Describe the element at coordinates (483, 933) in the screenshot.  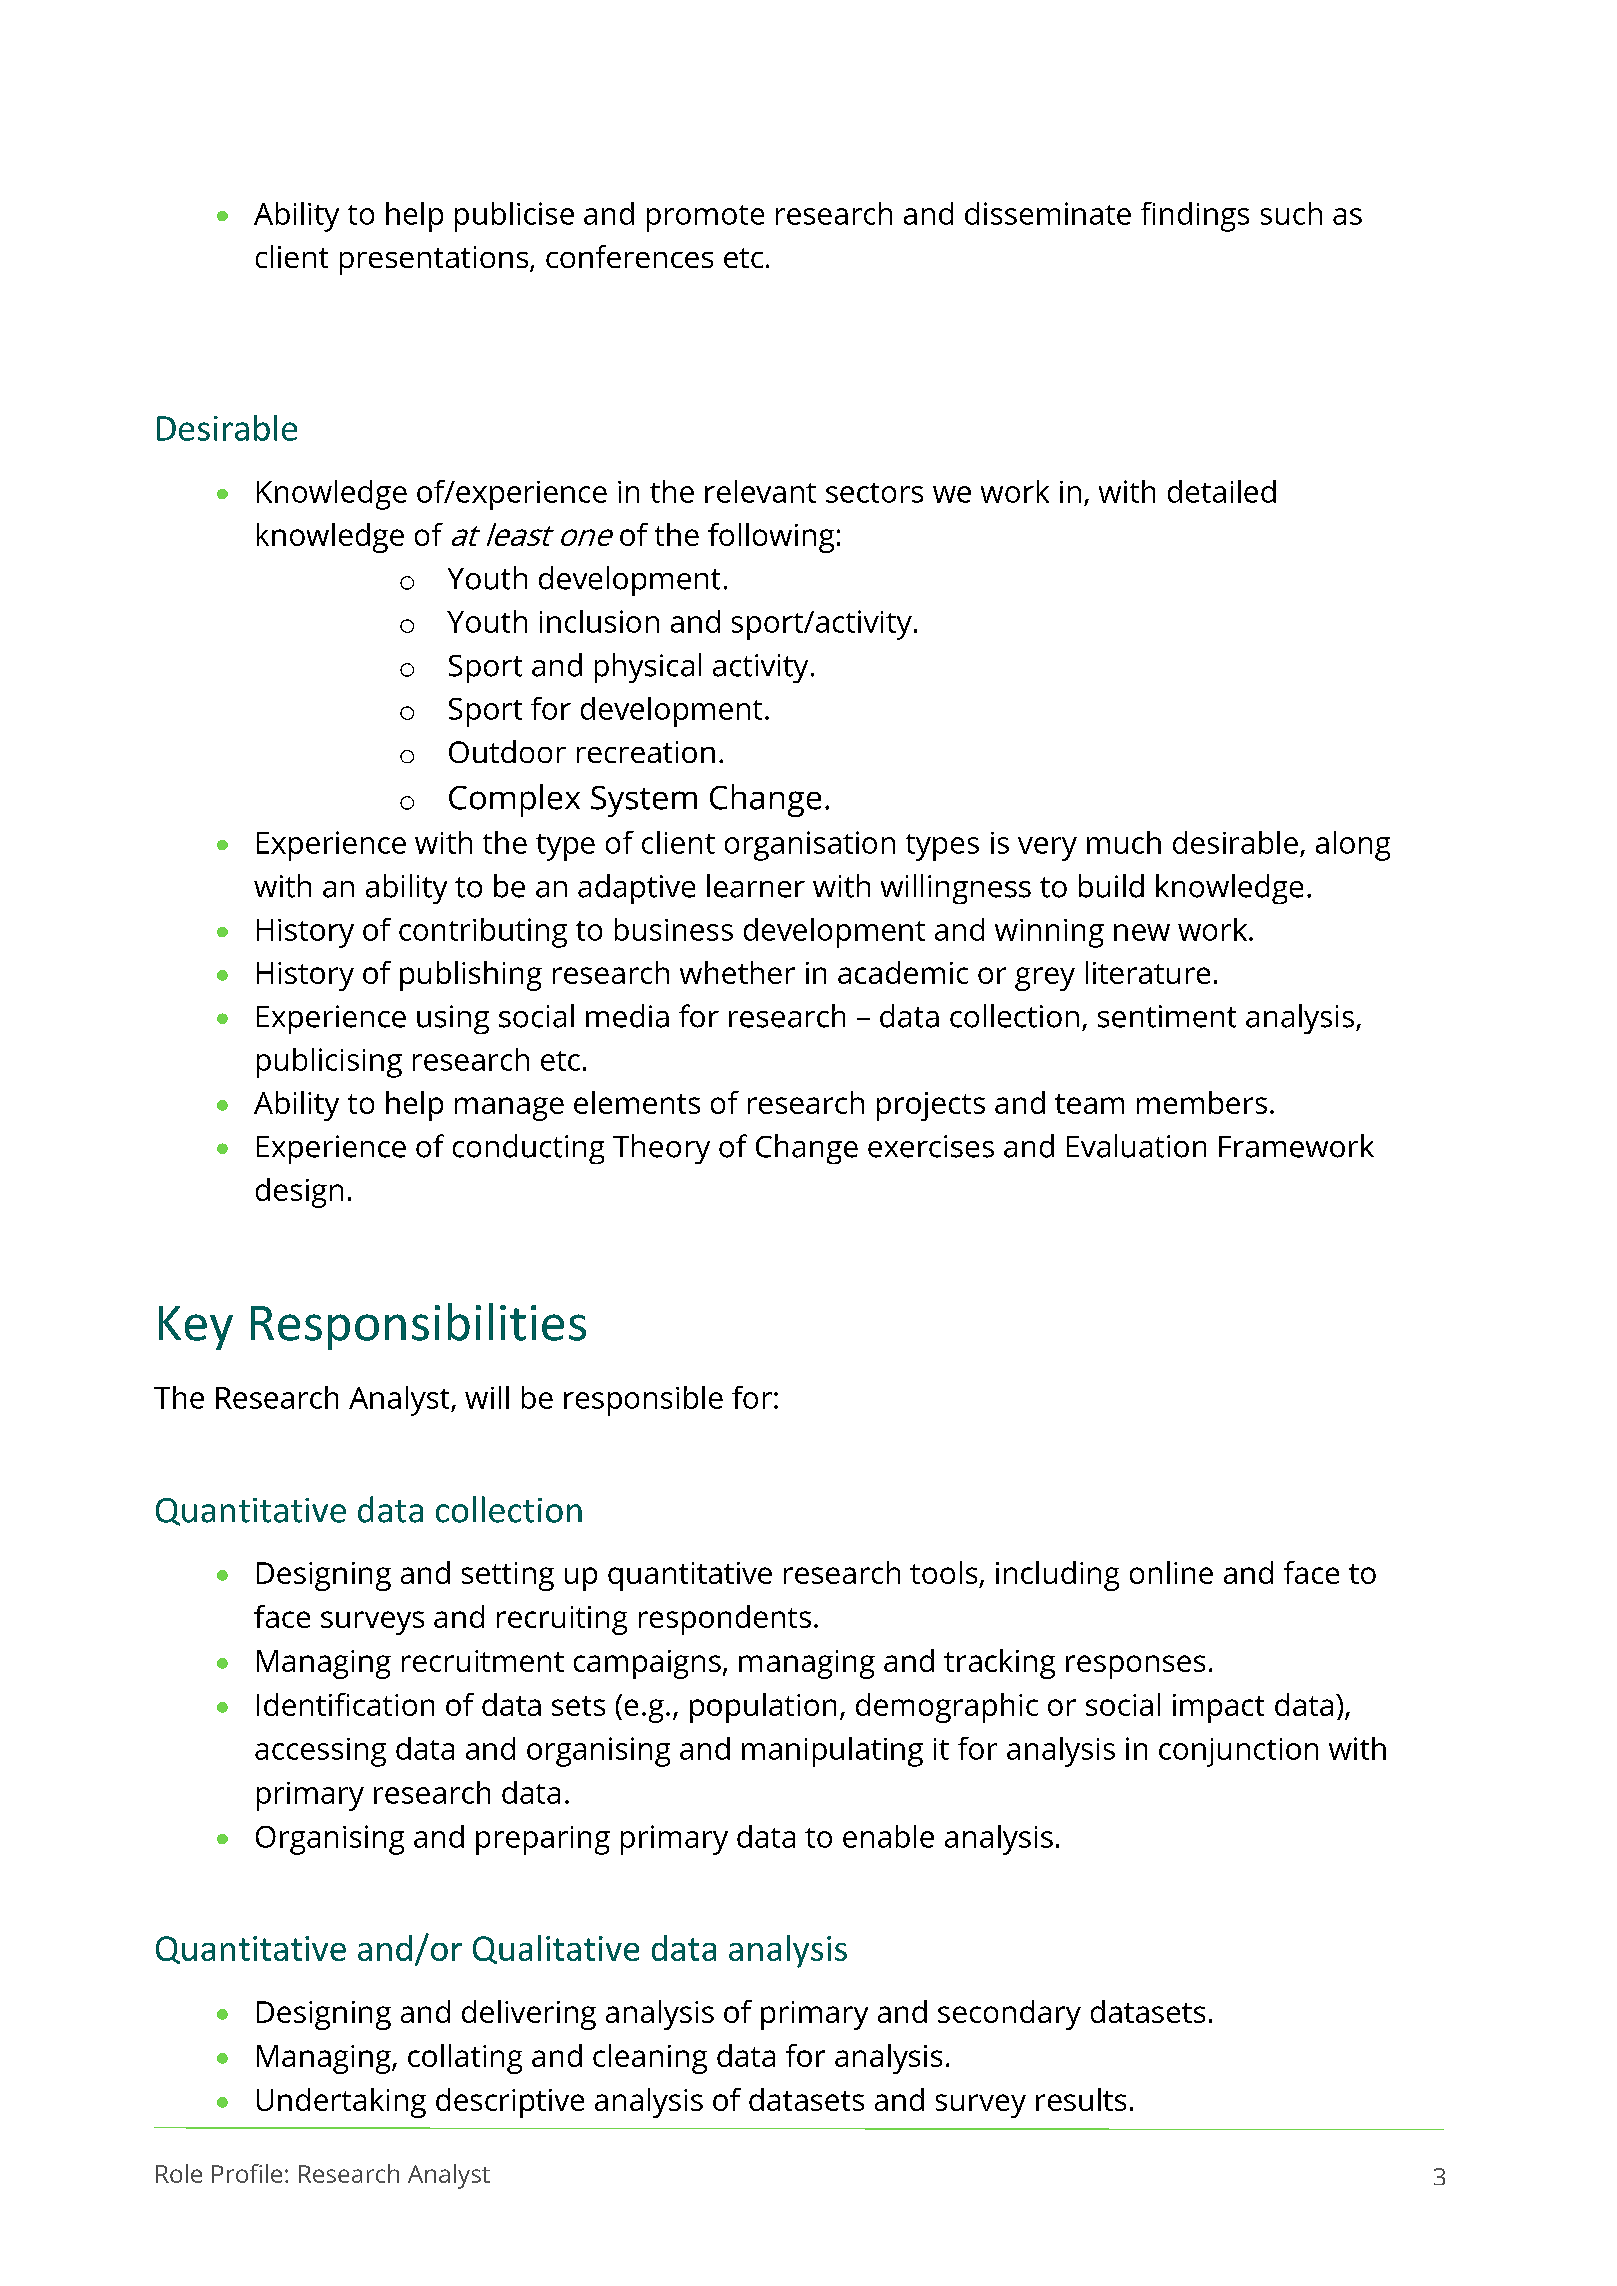
I see `contributing` at that location.
